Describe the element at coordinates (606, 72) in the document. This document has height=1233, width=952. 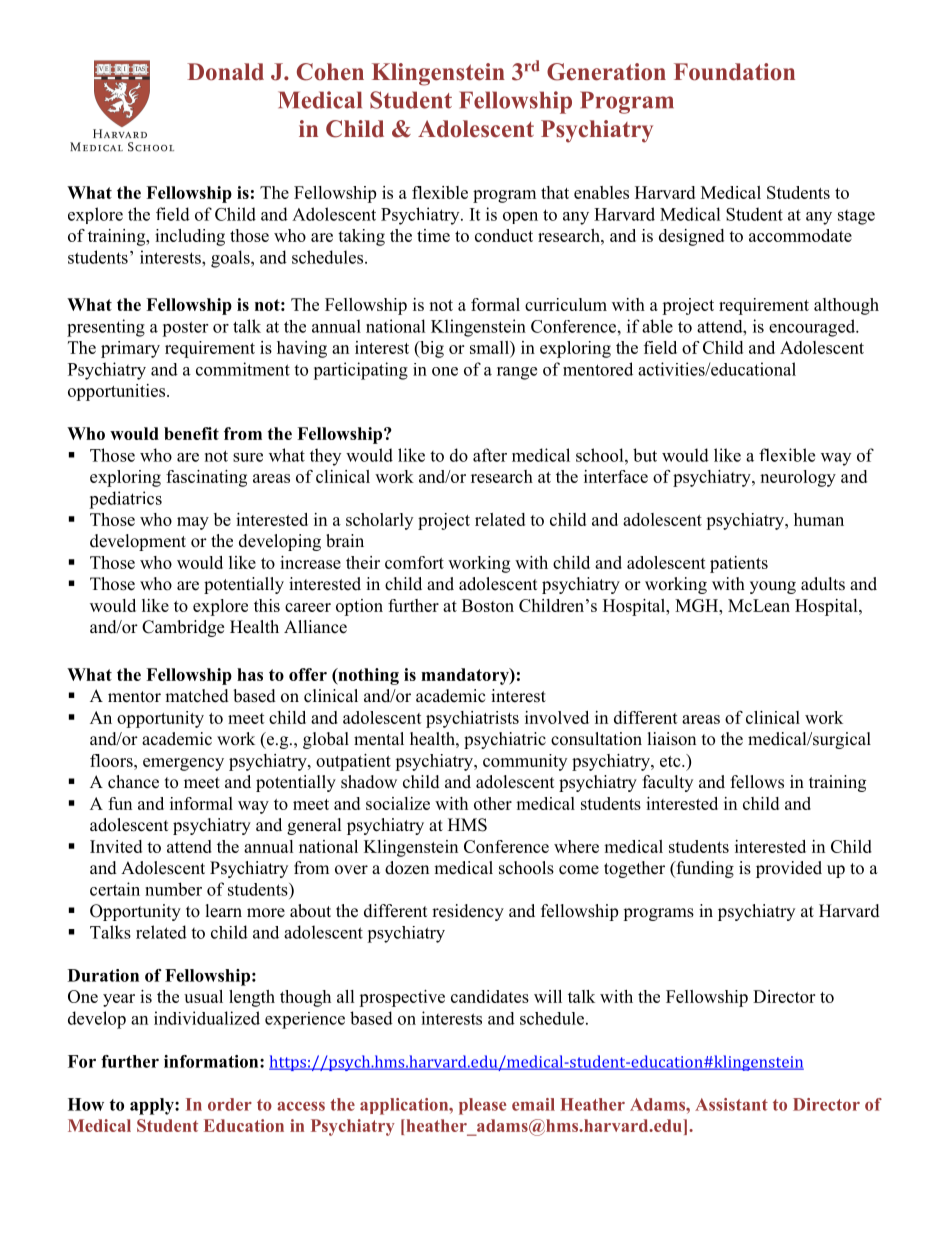
I see `Generation` at that location.
